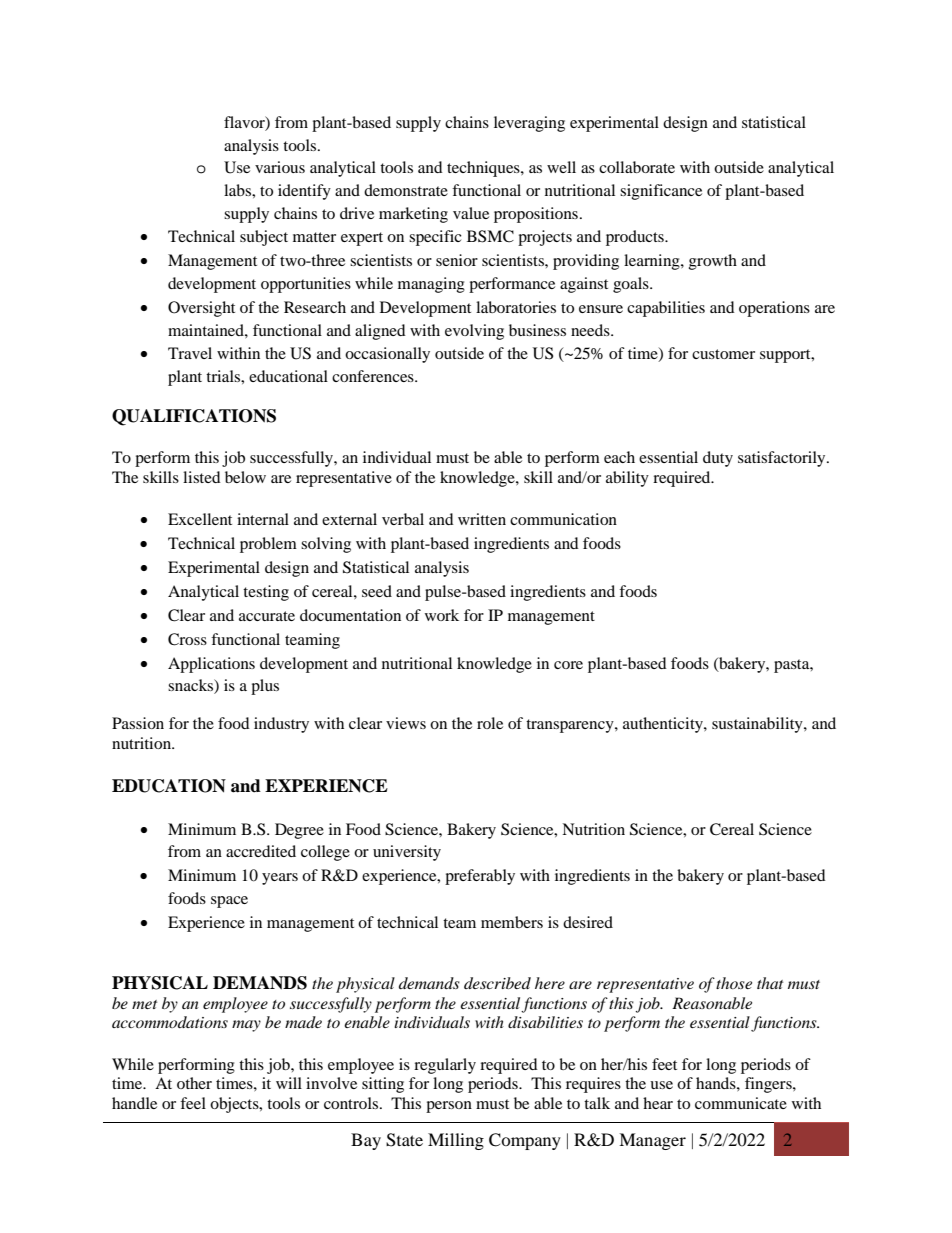 The height and width of the screenshot is (1233, 952). What do you see at coordinates (280, 167) in the screenshot?
I see `various` at bounding box center [280, 167].
